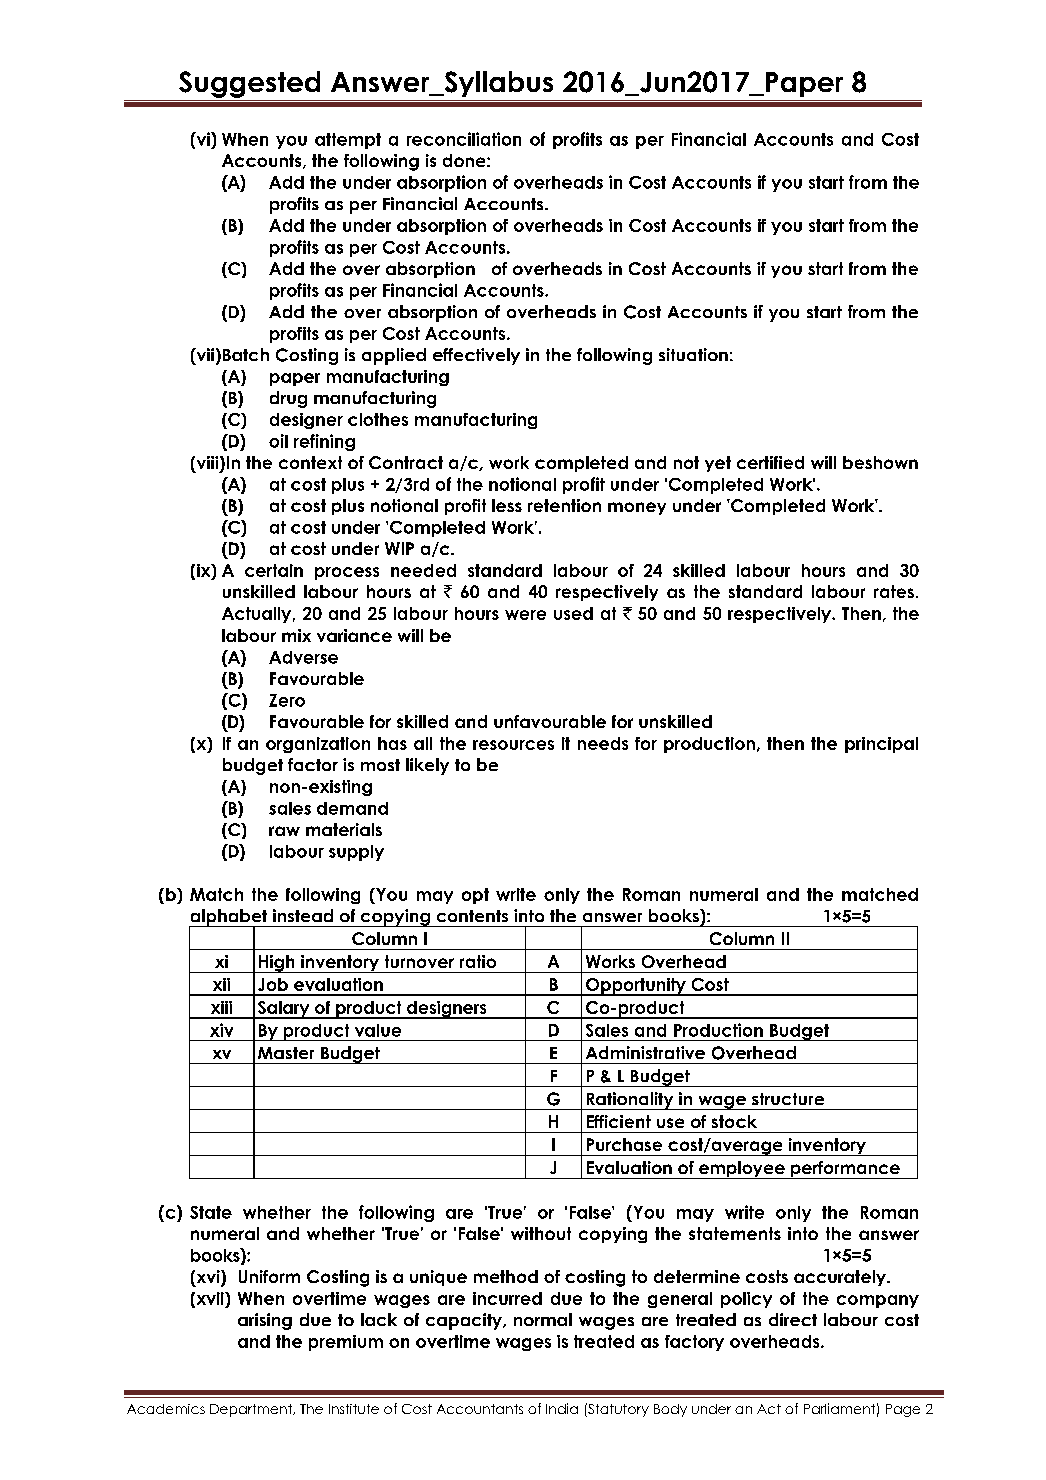  What do you see at coordinates (287, 700) in the screenshot?
I see `Zero` at bounding box center [287, 700].
